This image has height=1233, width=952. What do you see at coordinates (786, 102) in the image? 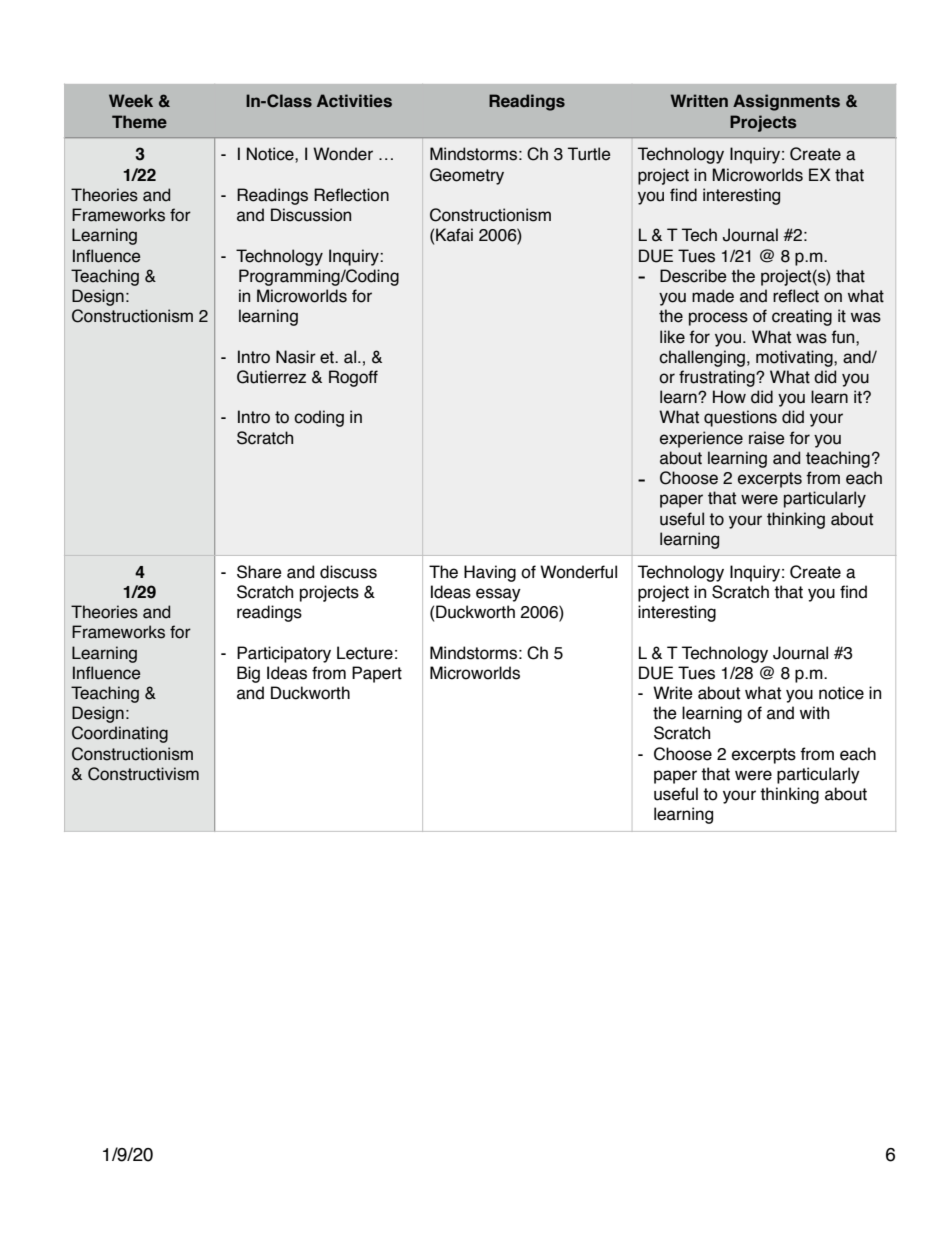
I see `Assignments` at bounding box center [786, 102].
